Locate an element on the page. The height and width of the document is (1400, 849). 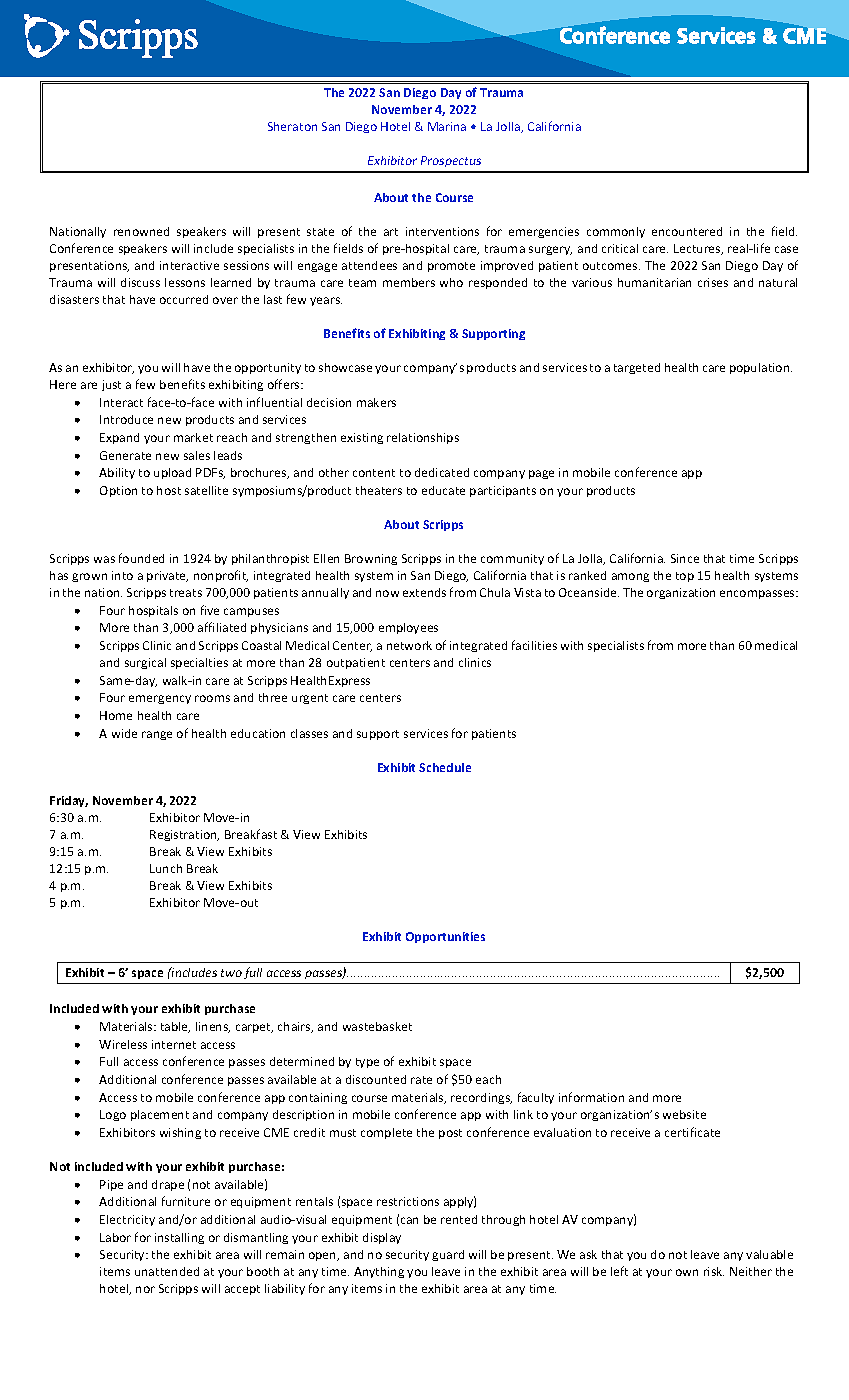
encountered is located at coordinates (687, 231).
